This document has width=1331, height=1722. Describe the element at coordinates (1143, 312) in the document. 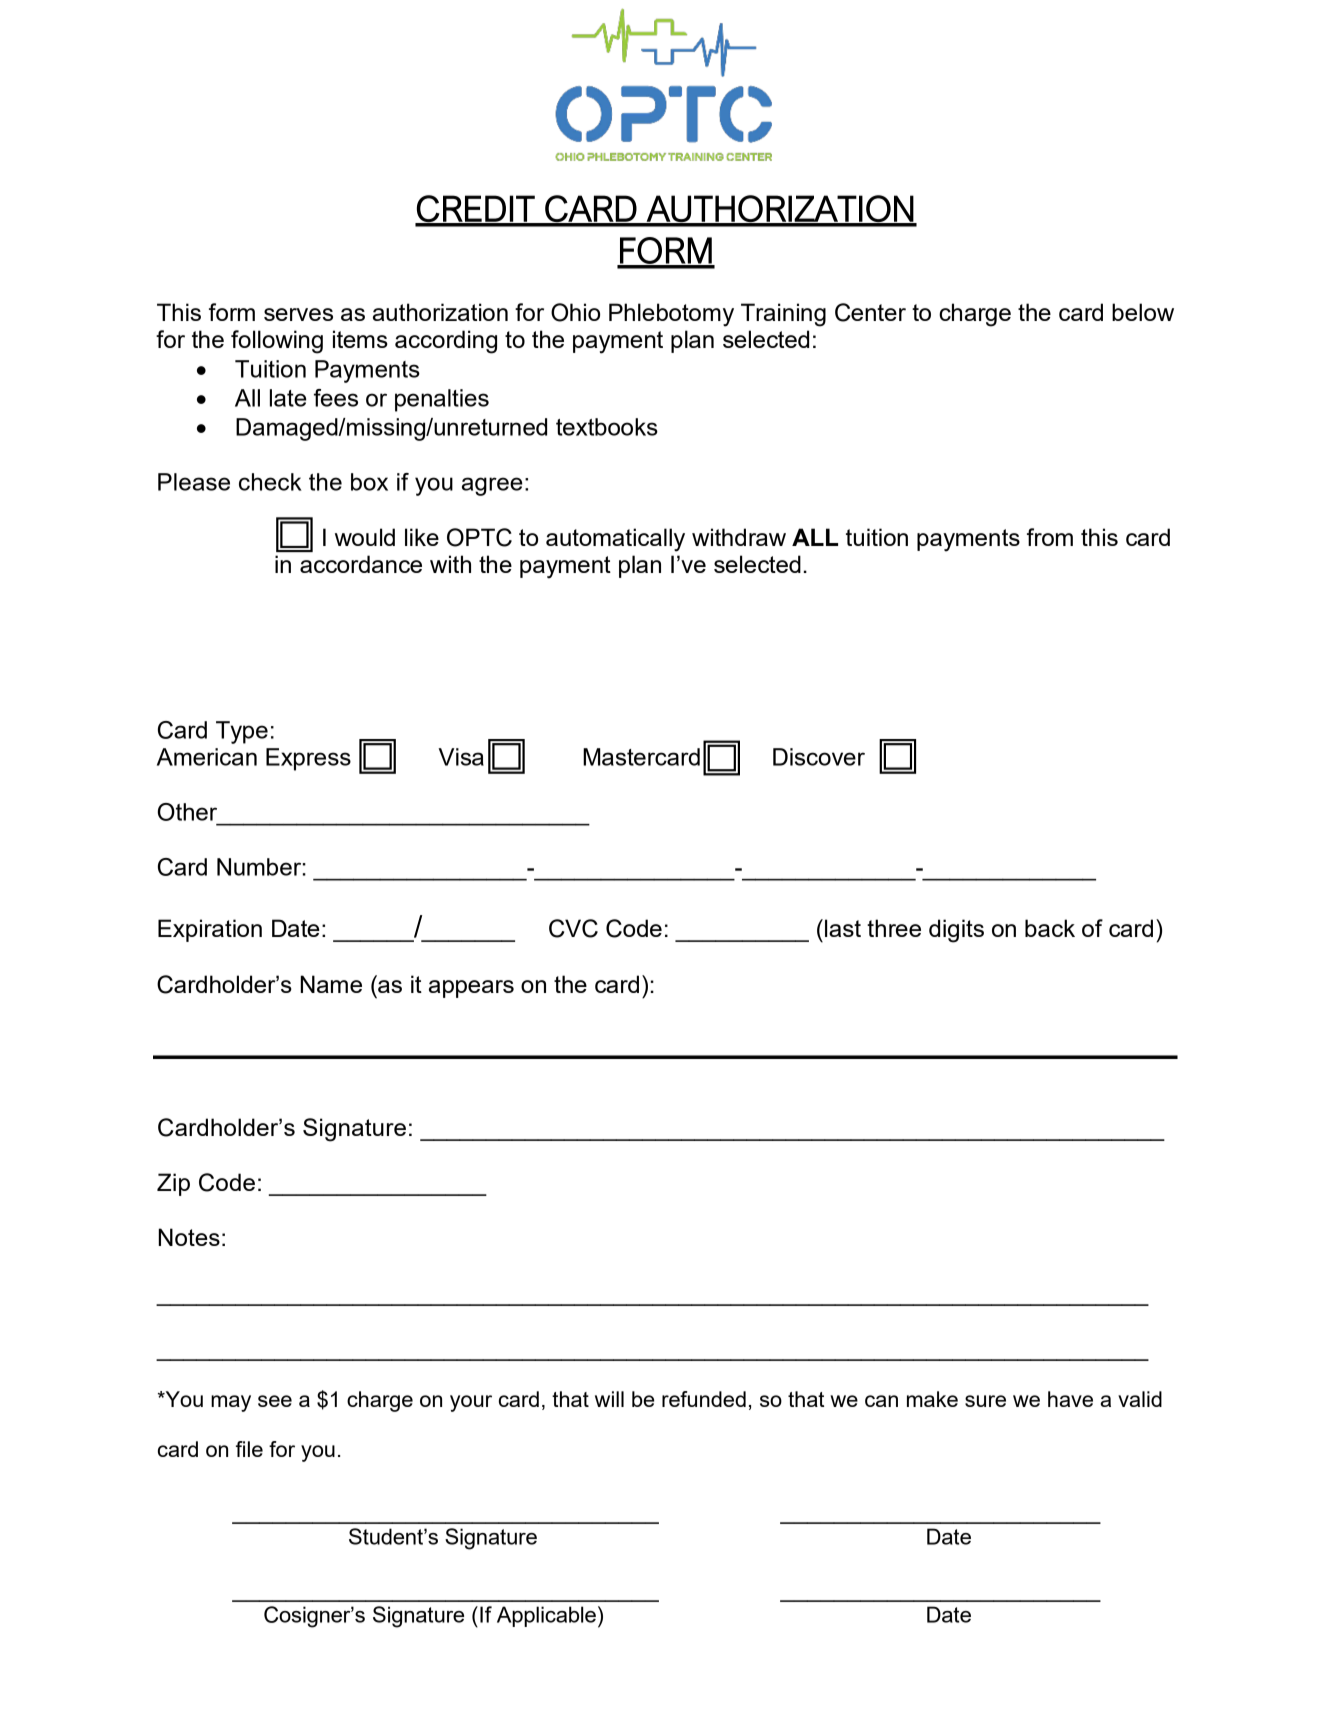

I see `below` at that location.
